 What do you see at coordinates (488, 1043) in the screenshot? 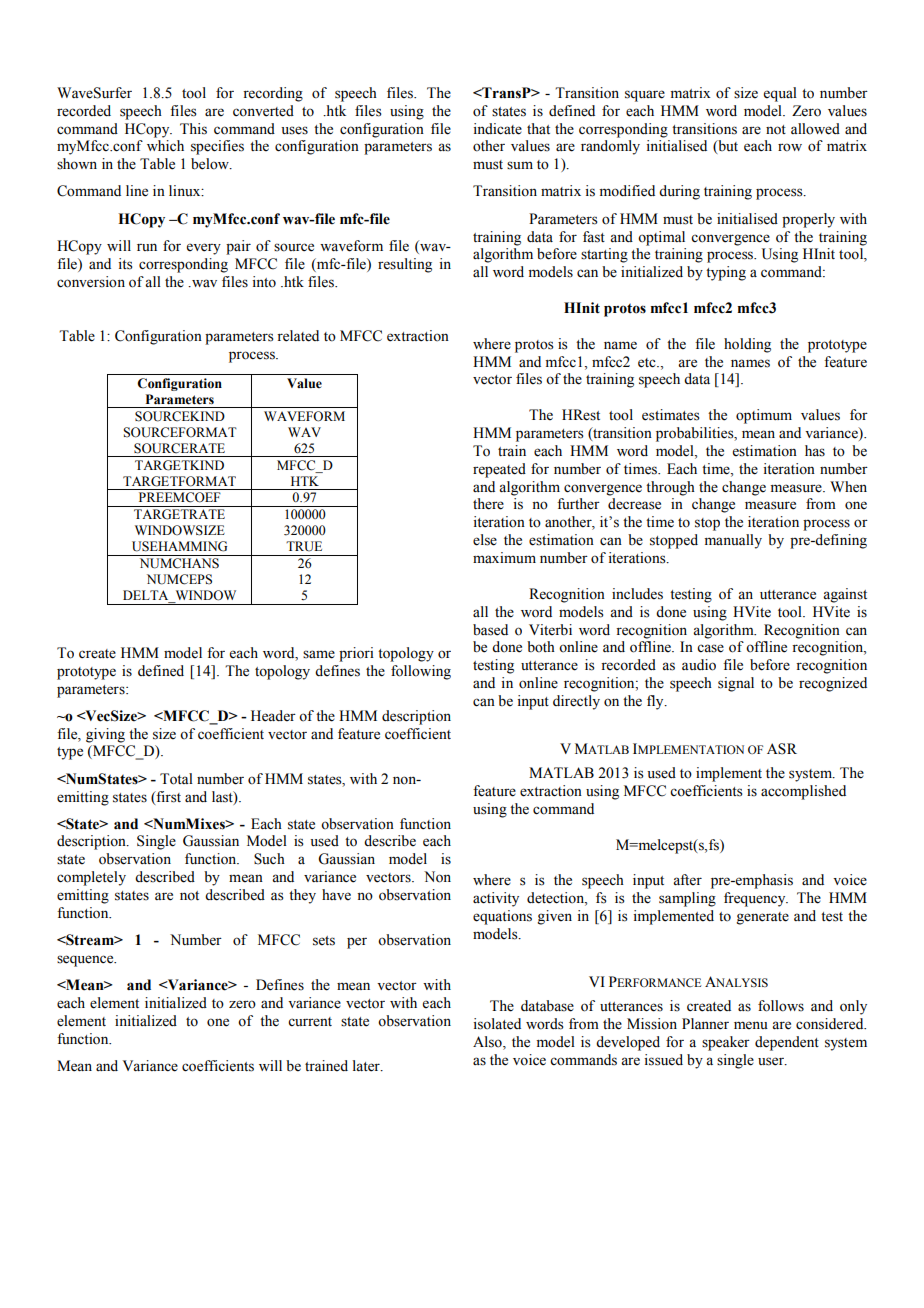
I see `Also` at bounding box center [488, 1043].
